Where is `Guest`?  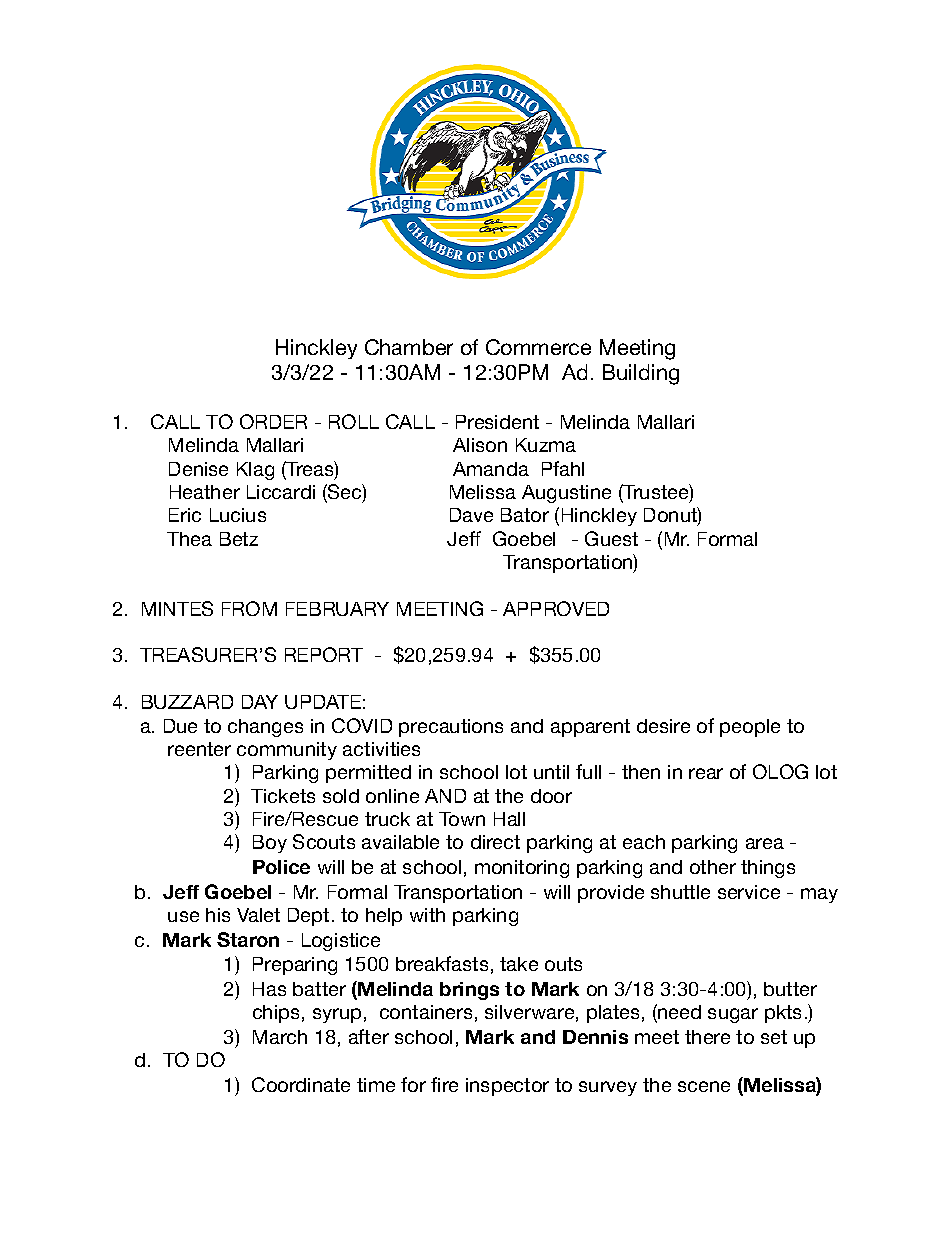 Guest is located at coordinates (611, 538).
